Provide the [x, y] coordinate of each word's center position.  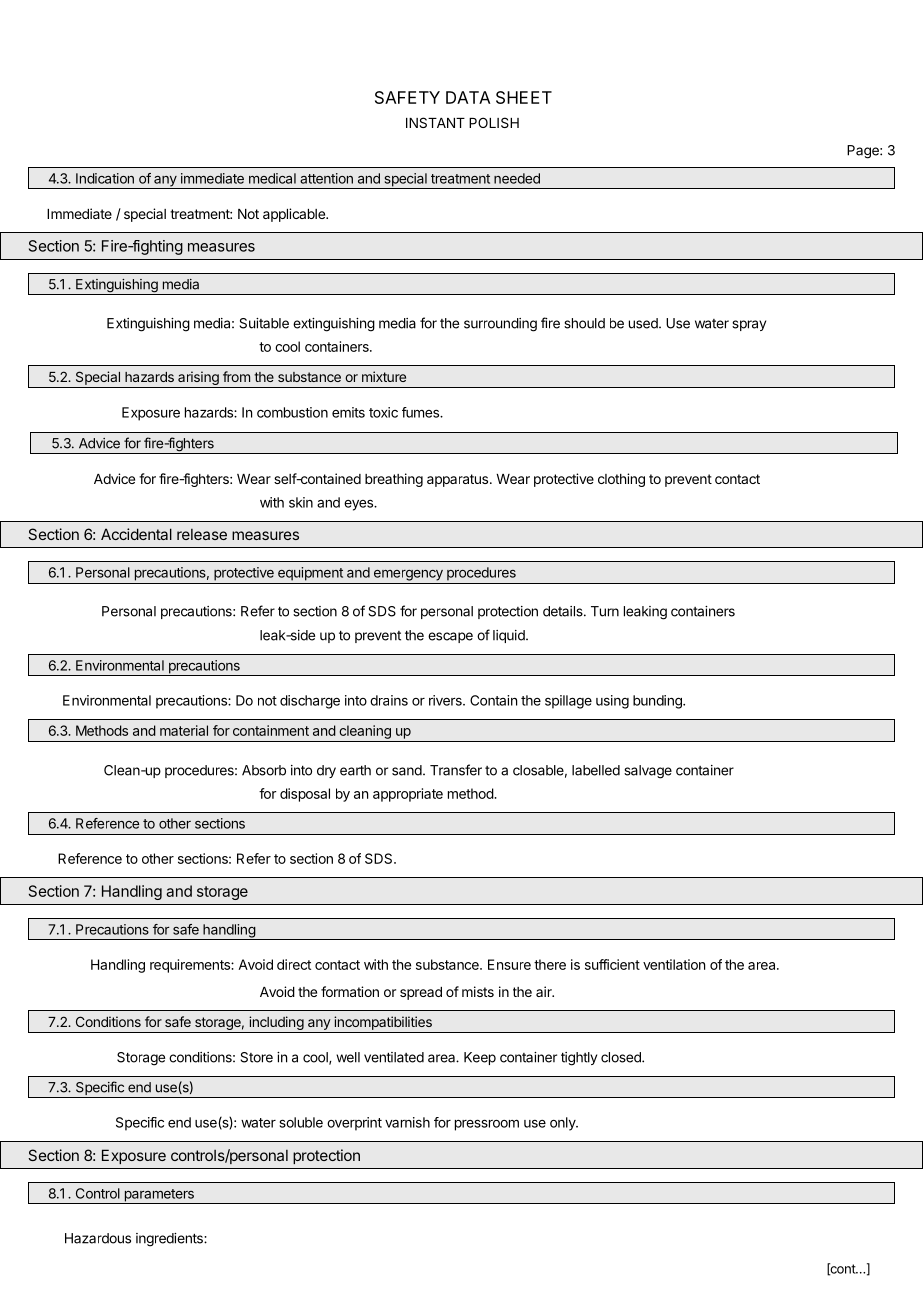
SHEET [524, 97]
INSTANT [435, 122]
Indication [105, 178]
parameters [159, 1196]
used [644, 323]
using [612, 702]
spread [421, 993]
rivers [446, 700]
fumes [421, 412]
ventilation [674, 964]
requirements [191, 966]
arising [198, 379]
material [184, 730]
